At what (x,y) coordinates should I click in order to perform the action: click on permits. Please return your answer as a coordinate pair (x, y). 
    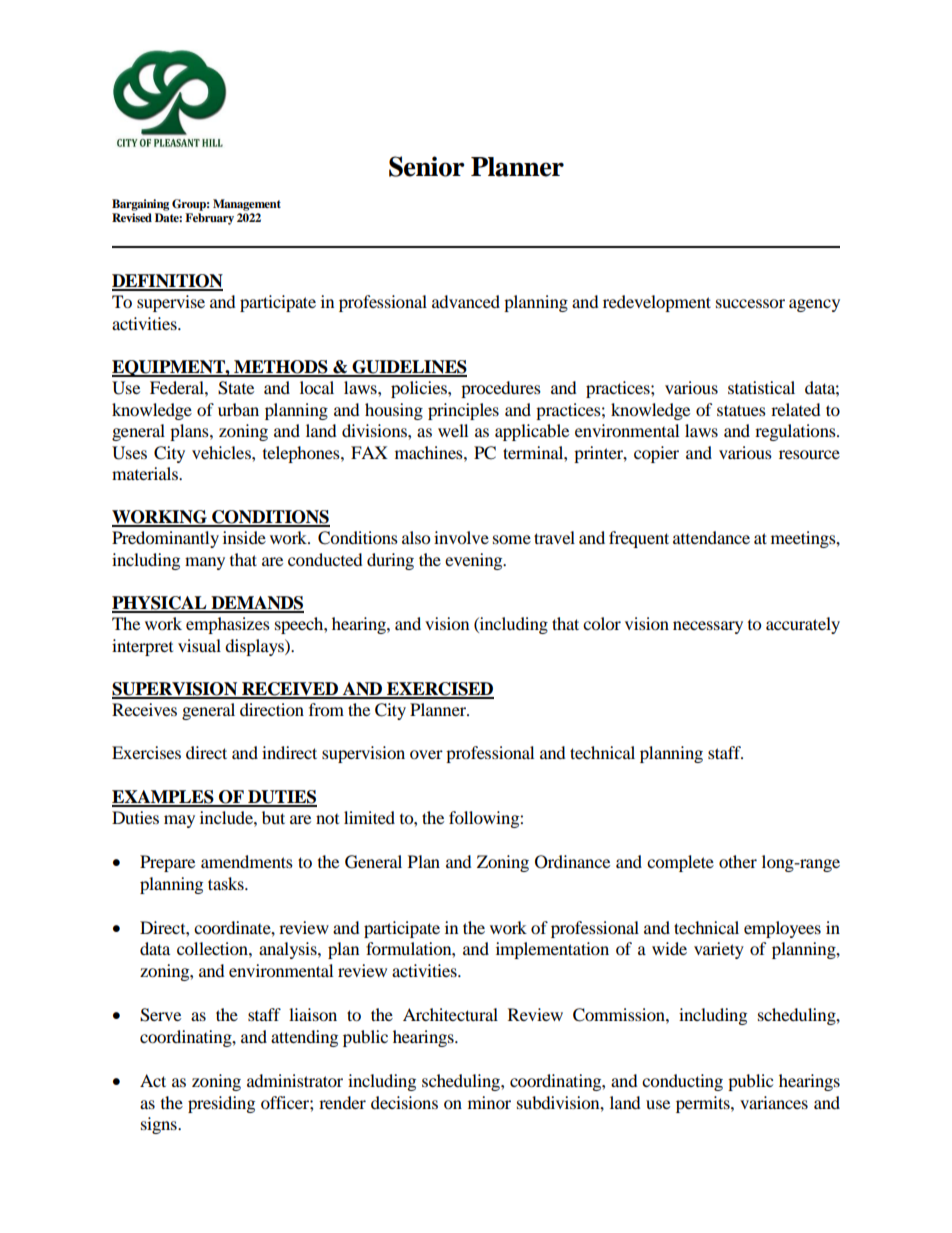
    Looking at the image, I should click on (704, 1104).
